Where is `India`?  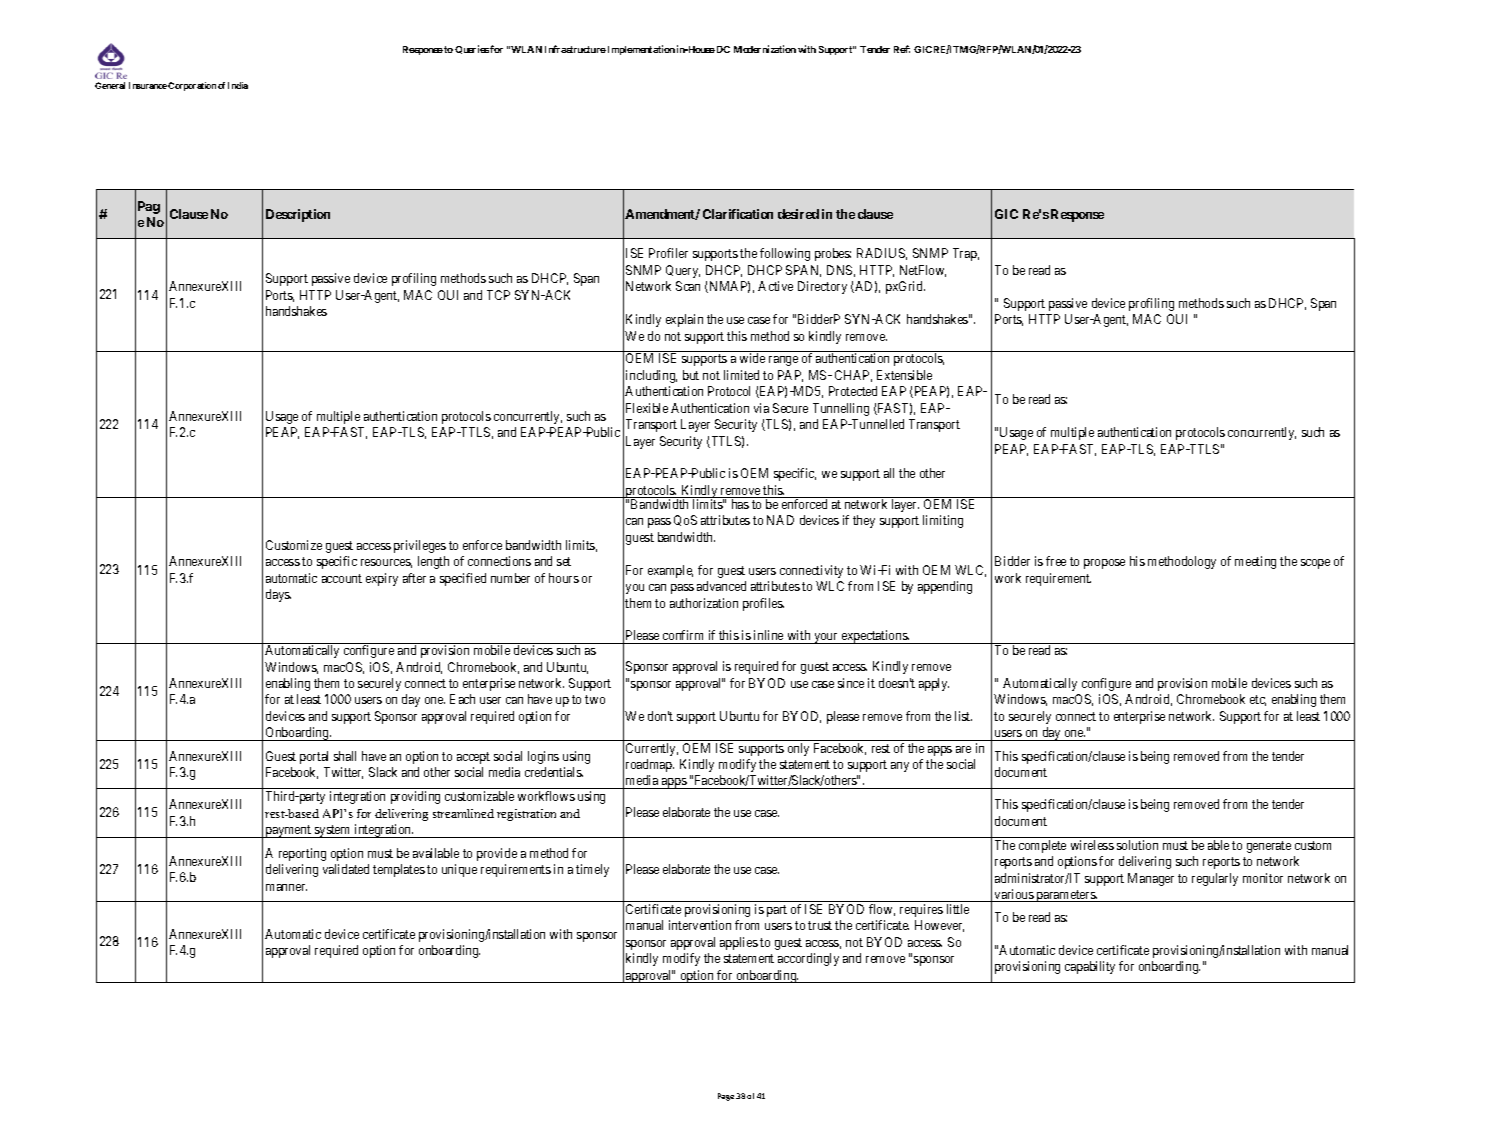 India is located at coordinates (238, 85).
